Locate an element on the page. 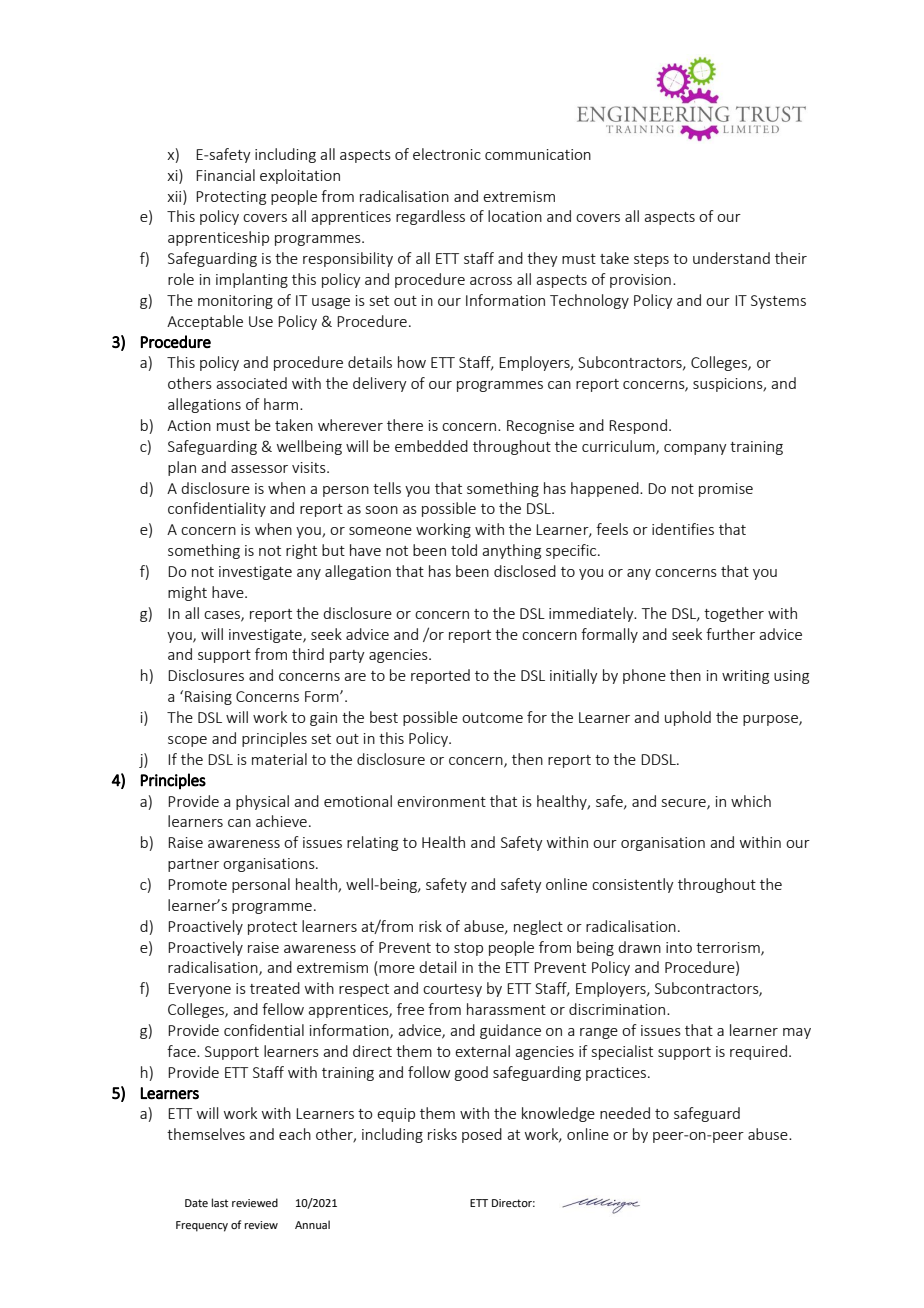 Image resolution: width=924 pixels, height=1308 pixels. location is located at coordinates (515, 216).
